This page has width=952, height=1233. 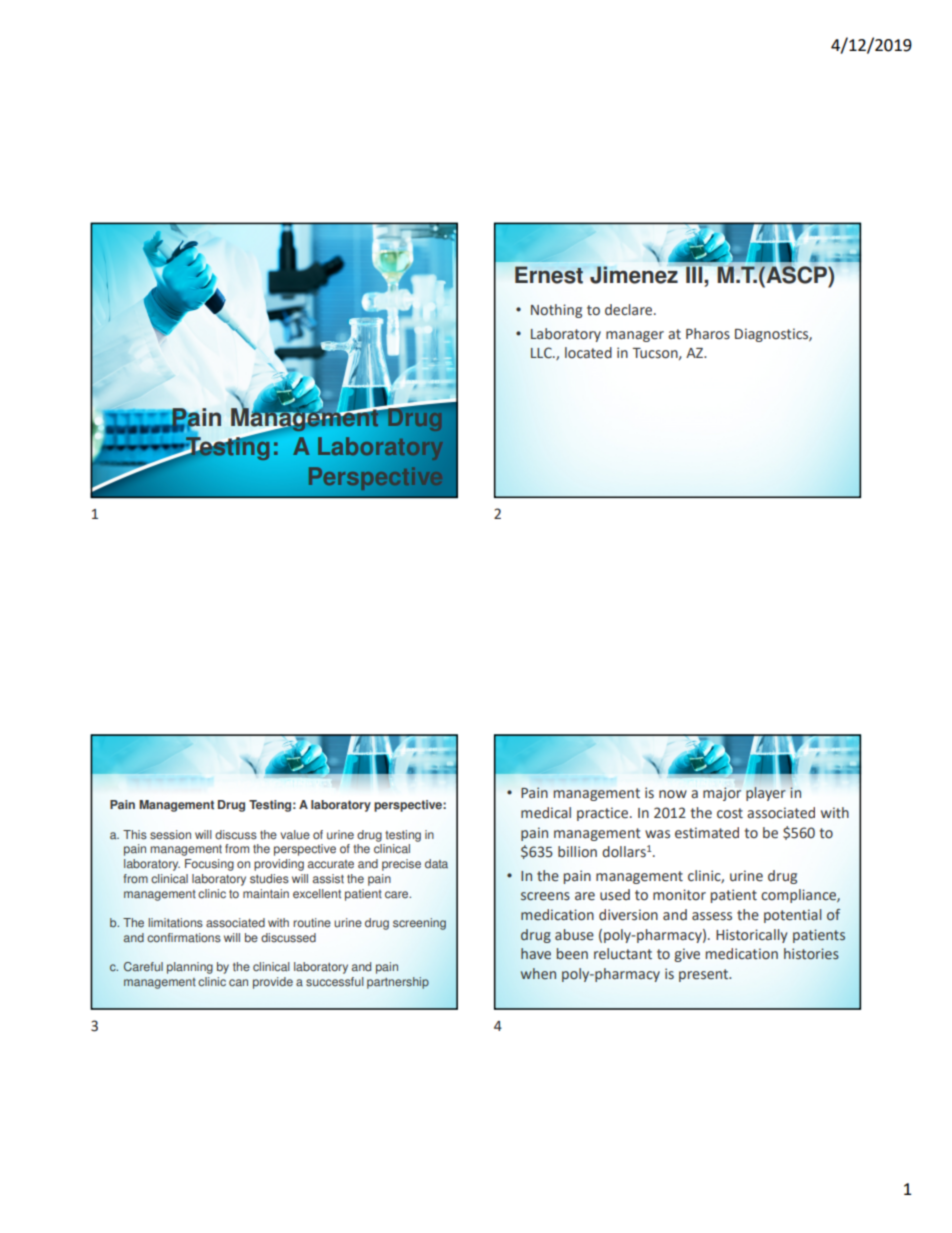 I want to click on LLC, so click(x=542, y=353).
